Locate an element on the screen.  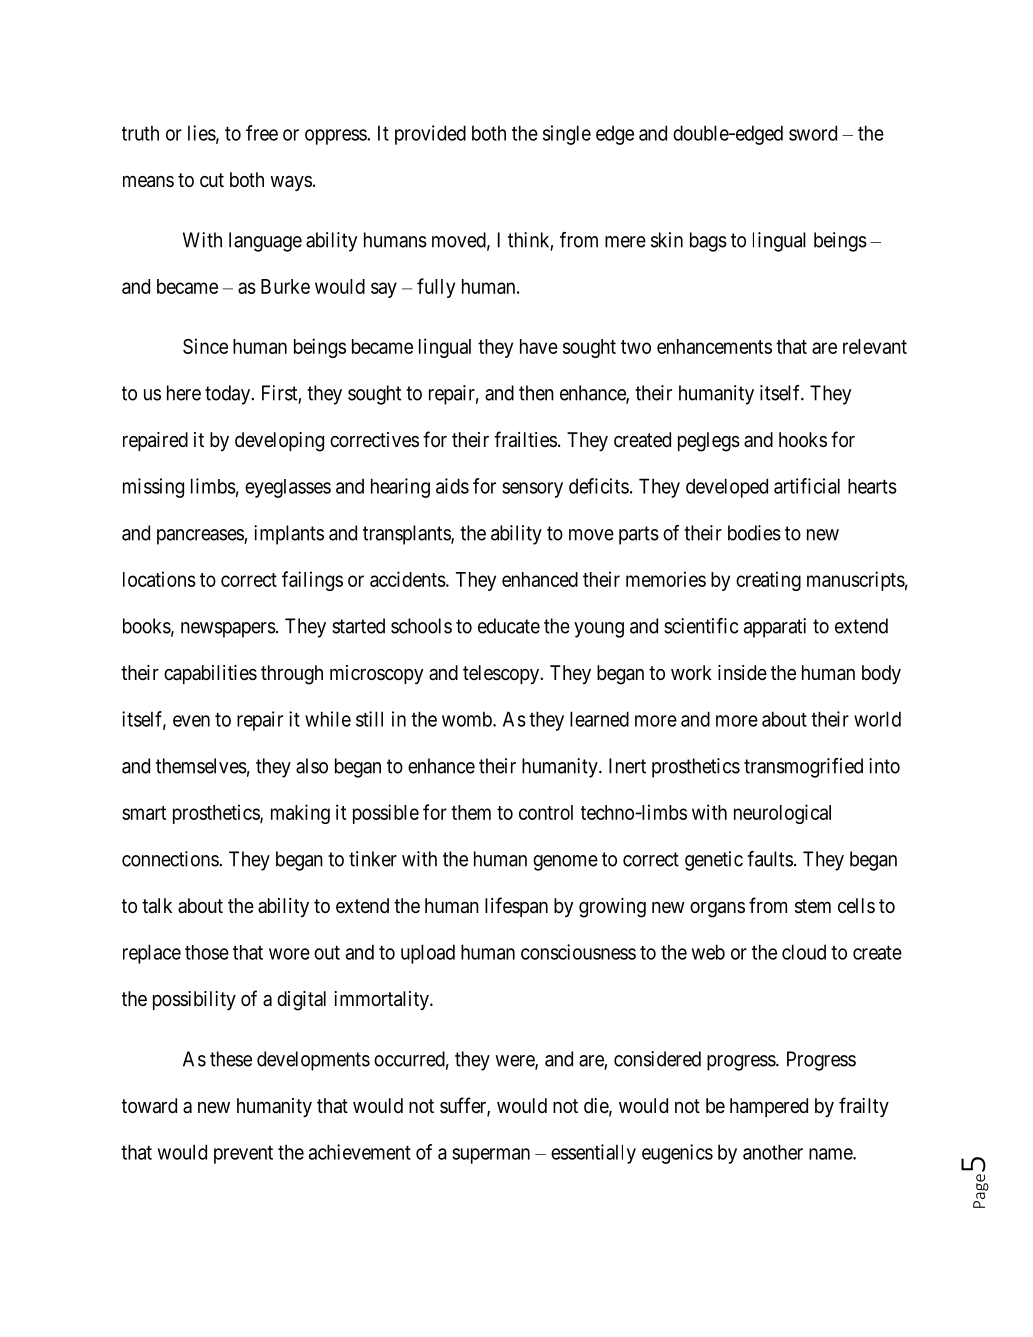
inside is located at coordinates (742, 673).
